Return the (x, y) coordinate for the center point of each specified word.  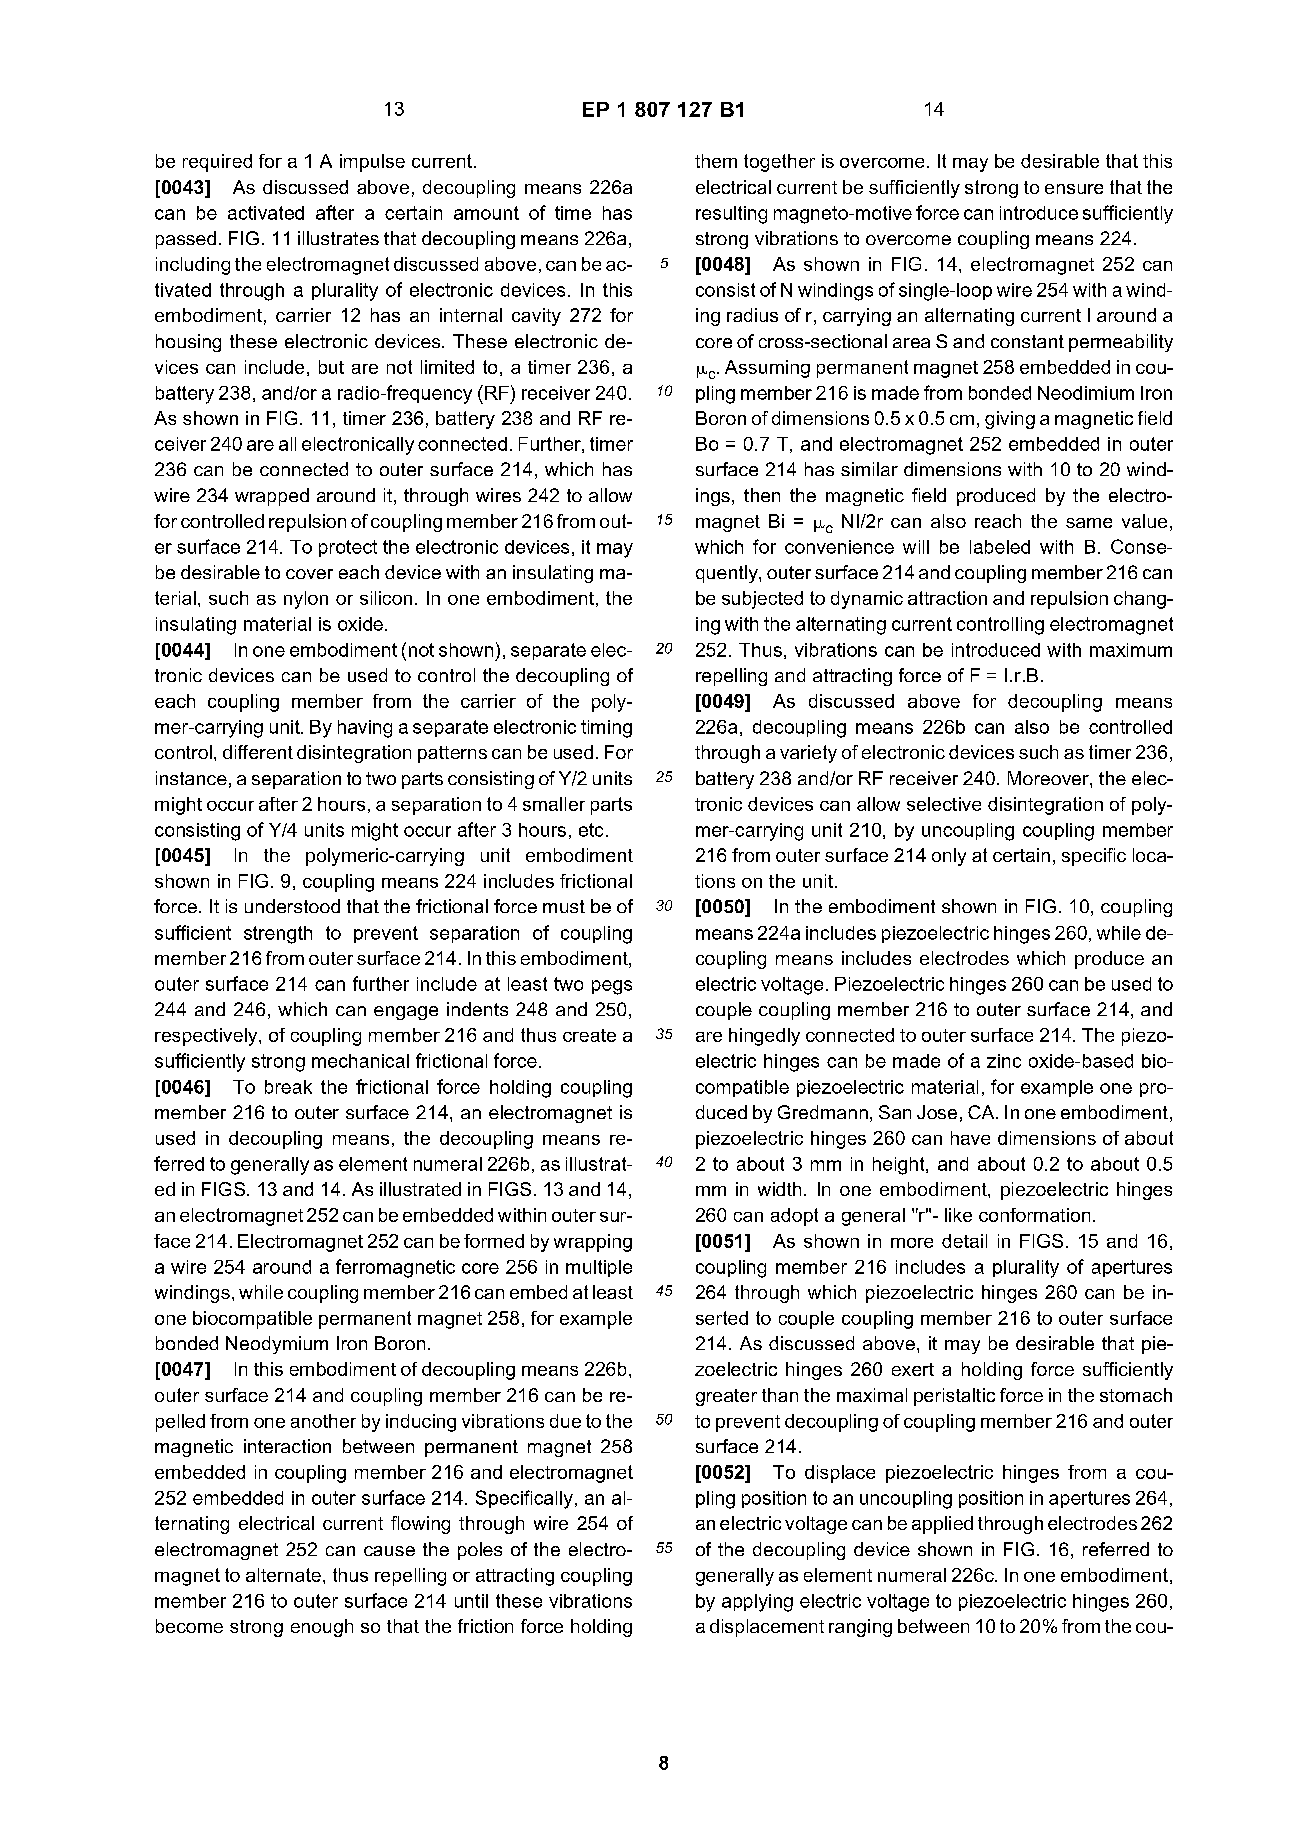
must (564, 906)
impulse (372, 163)
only (949, 857)
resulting (731, 215)
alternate (283, 1575)
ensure (1074, 189)
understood (292, 906)
